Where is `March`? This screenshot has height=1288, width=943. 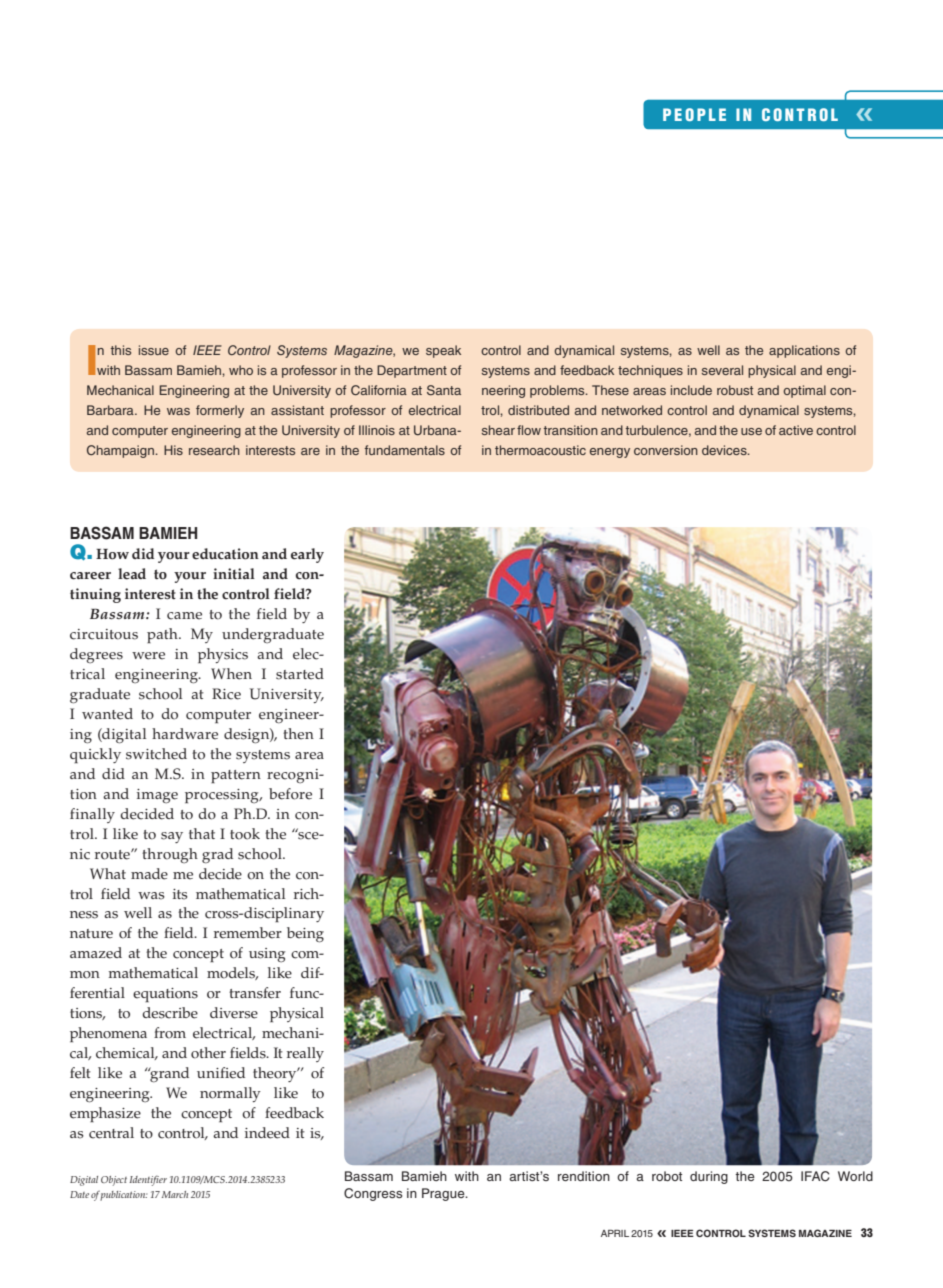
March is located at coordinates (175, 1194).
